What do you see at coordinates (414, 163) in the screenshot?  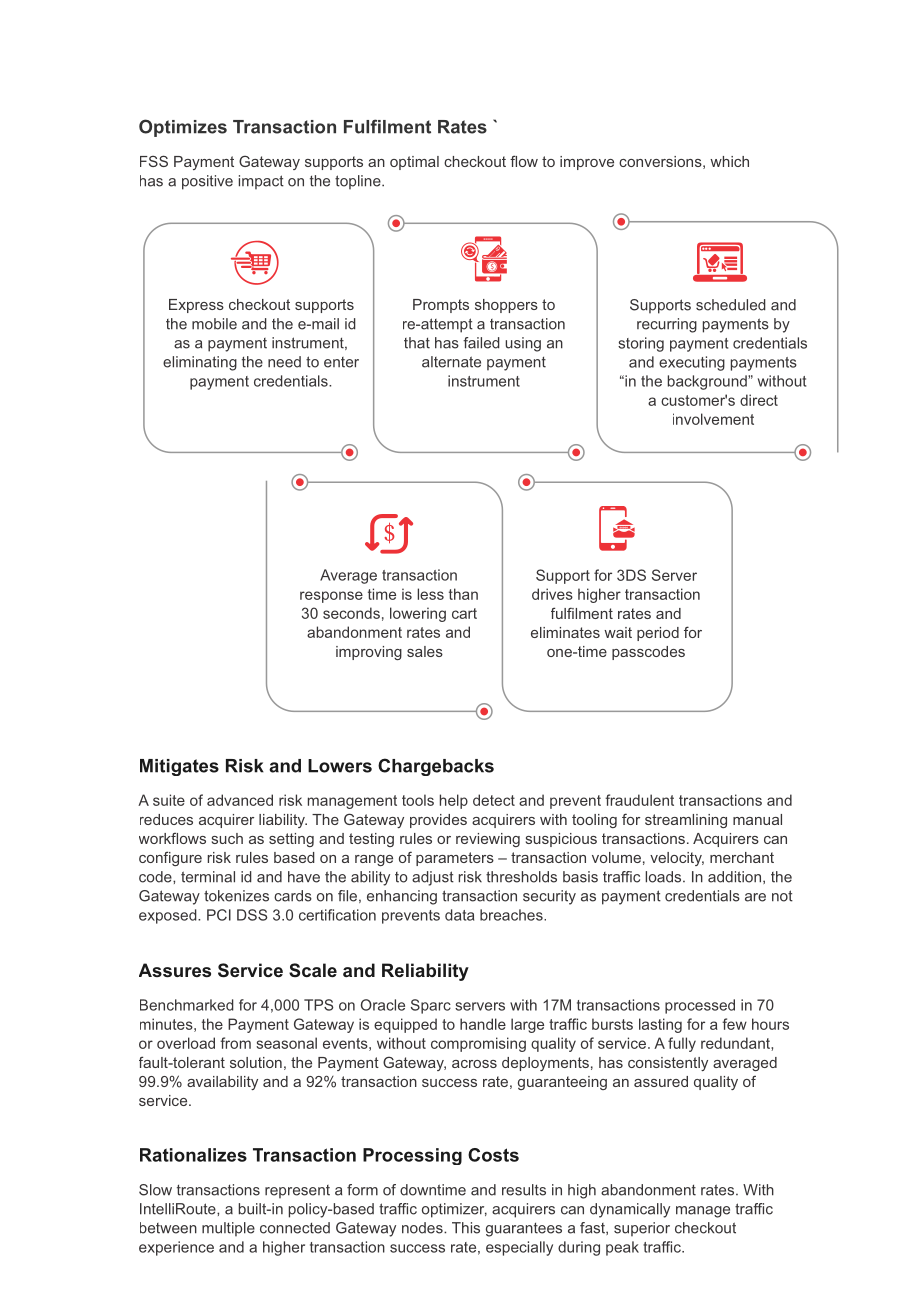 I see `optimal` at bounding box center [414, 163].
